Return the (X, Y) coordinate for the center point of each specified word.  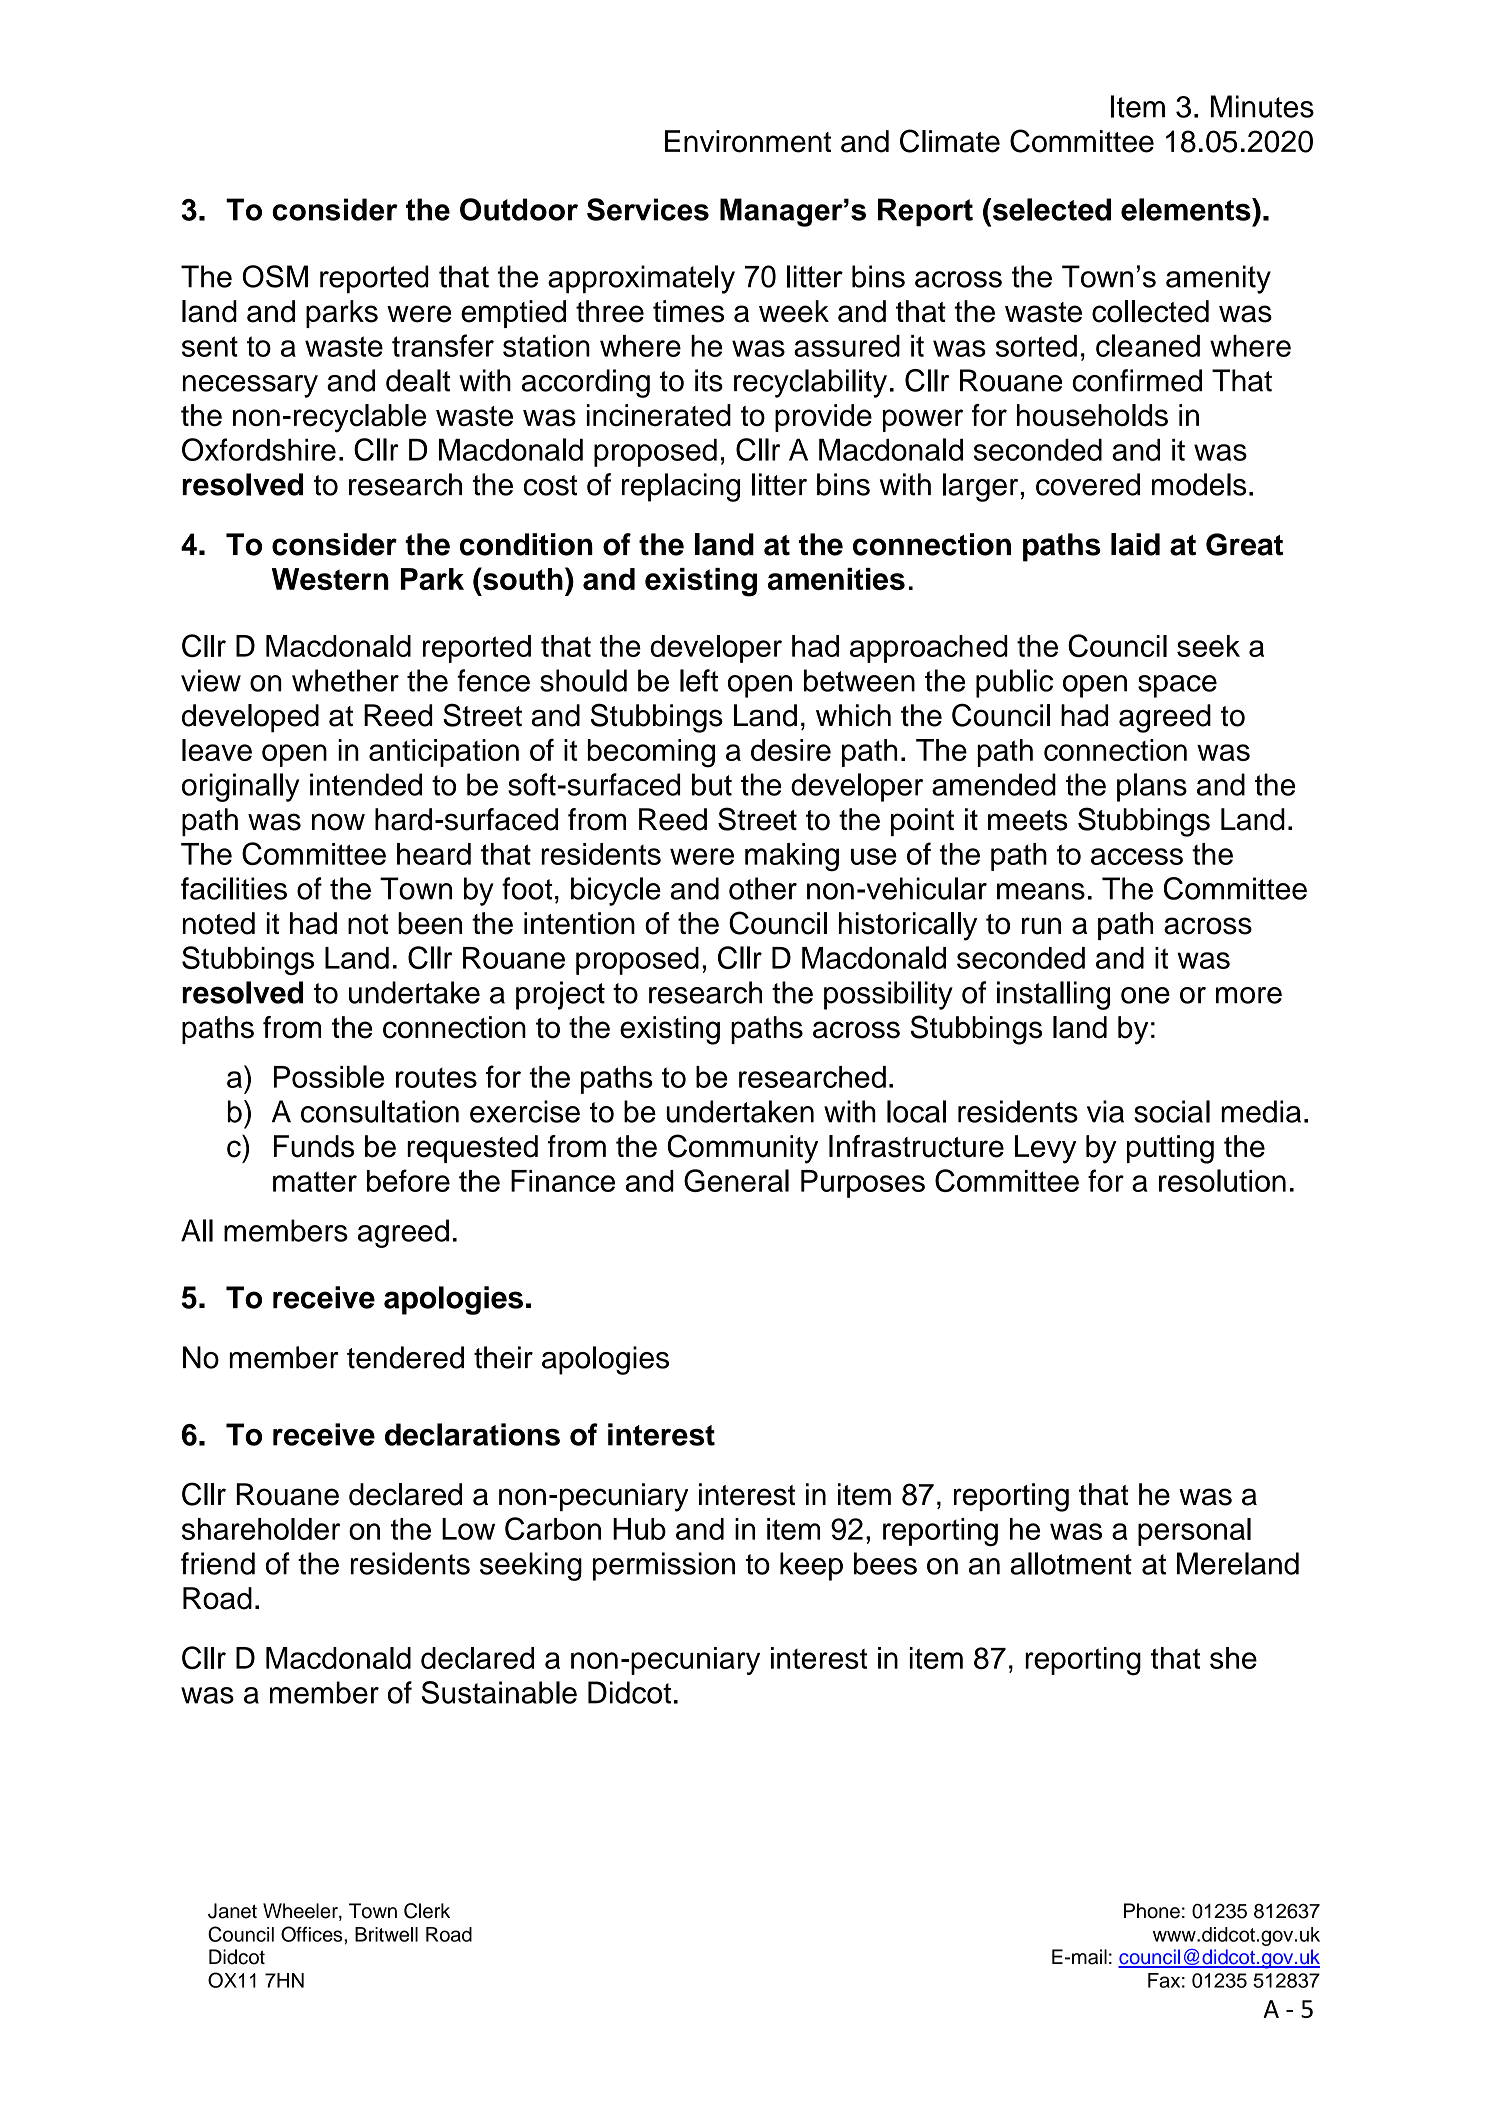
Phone (1152, 1911)
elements (1187, 209)
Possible (329, 1076)
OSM (275, 276)
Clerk (427, 1911)
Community (742, 1149)
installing (1053, 995)
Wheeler (301, 1912)
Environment (748, 141)
